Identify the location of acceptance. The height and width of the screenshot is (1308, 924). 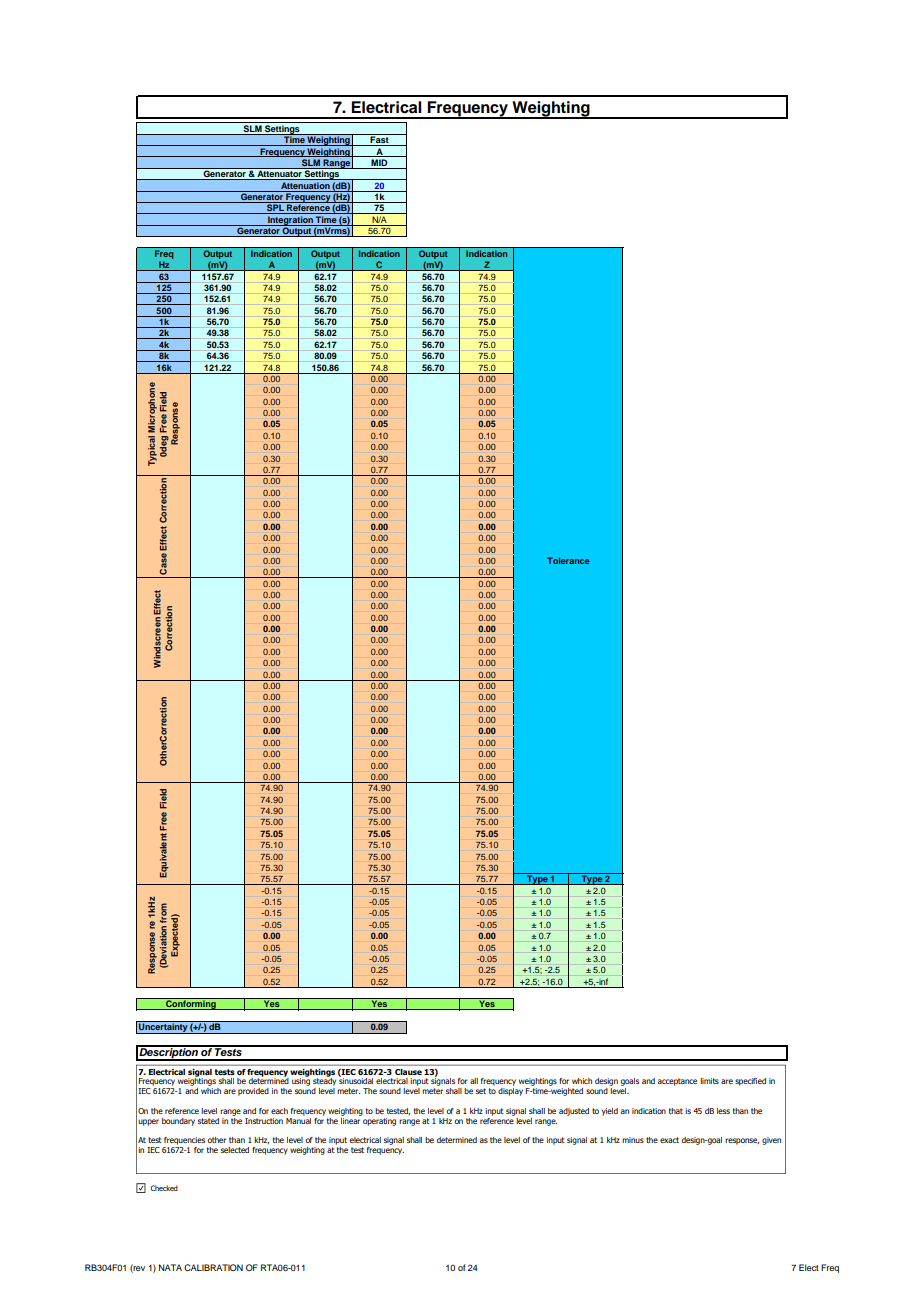
(677, 1082).
